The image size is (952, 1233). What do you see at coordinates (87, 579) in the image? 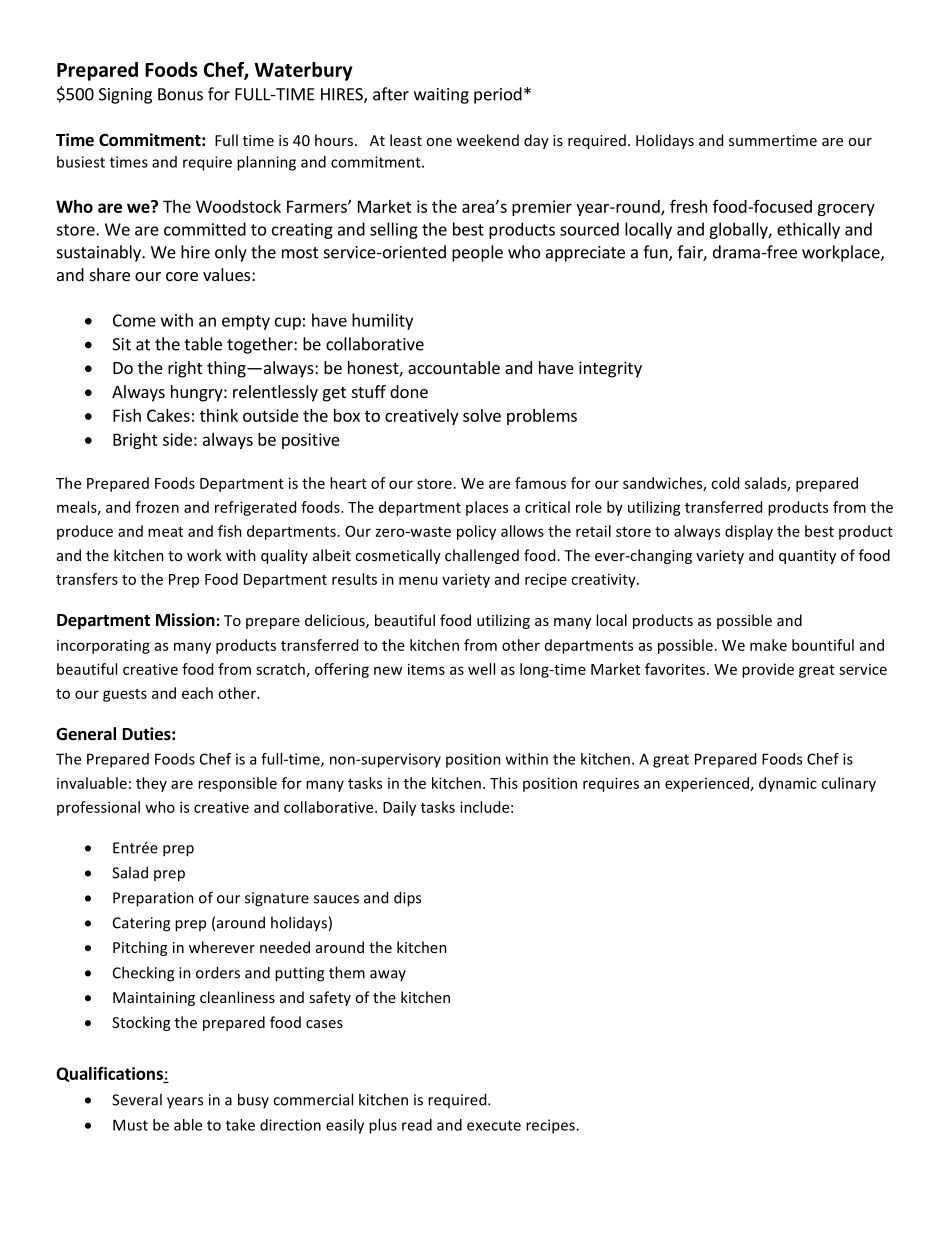
I see `transfers` at bounding box center [87, 579].
